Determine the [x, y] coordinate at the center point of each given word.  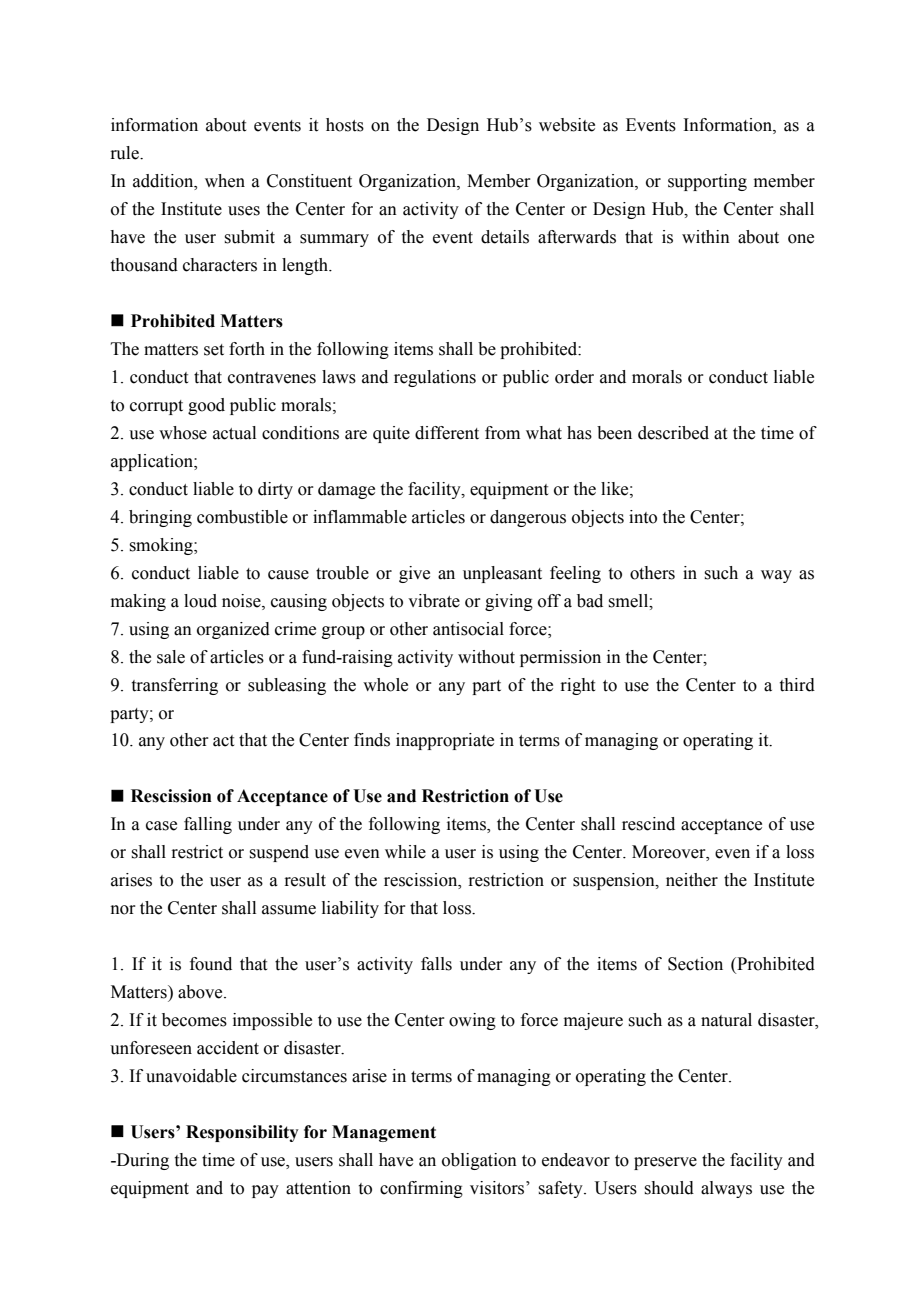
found [211, 964]
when [225, 181]
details [505, 237]
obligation [479, 1161]
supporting [707, 182]
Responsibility [242, 1133]
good [206, 406]
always [726, 1189]
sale [171, 657]
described [673, 433]
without [486, 657]
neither [692, 880]
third [797, 685]
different [447, 433]
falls [436, 964]
